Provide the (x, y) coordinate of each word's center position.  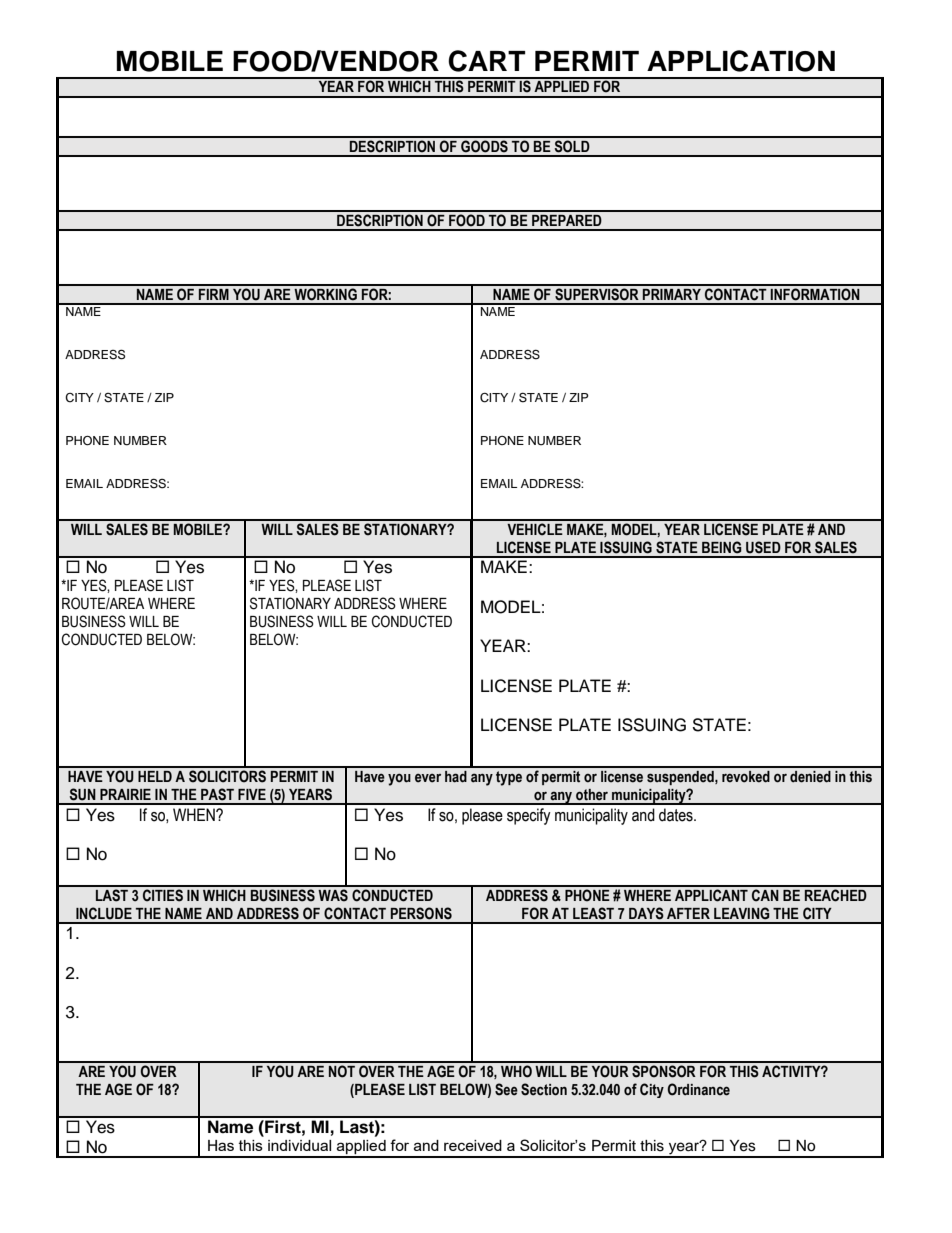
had (456, 777)
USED (763, 547)
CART (486, 61)
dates (677, 815)
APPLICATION (741, 61)
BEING (722, 547)
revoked (746, 777)
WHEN (195, 814)
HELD (155, 776)
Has (221, 1145)
